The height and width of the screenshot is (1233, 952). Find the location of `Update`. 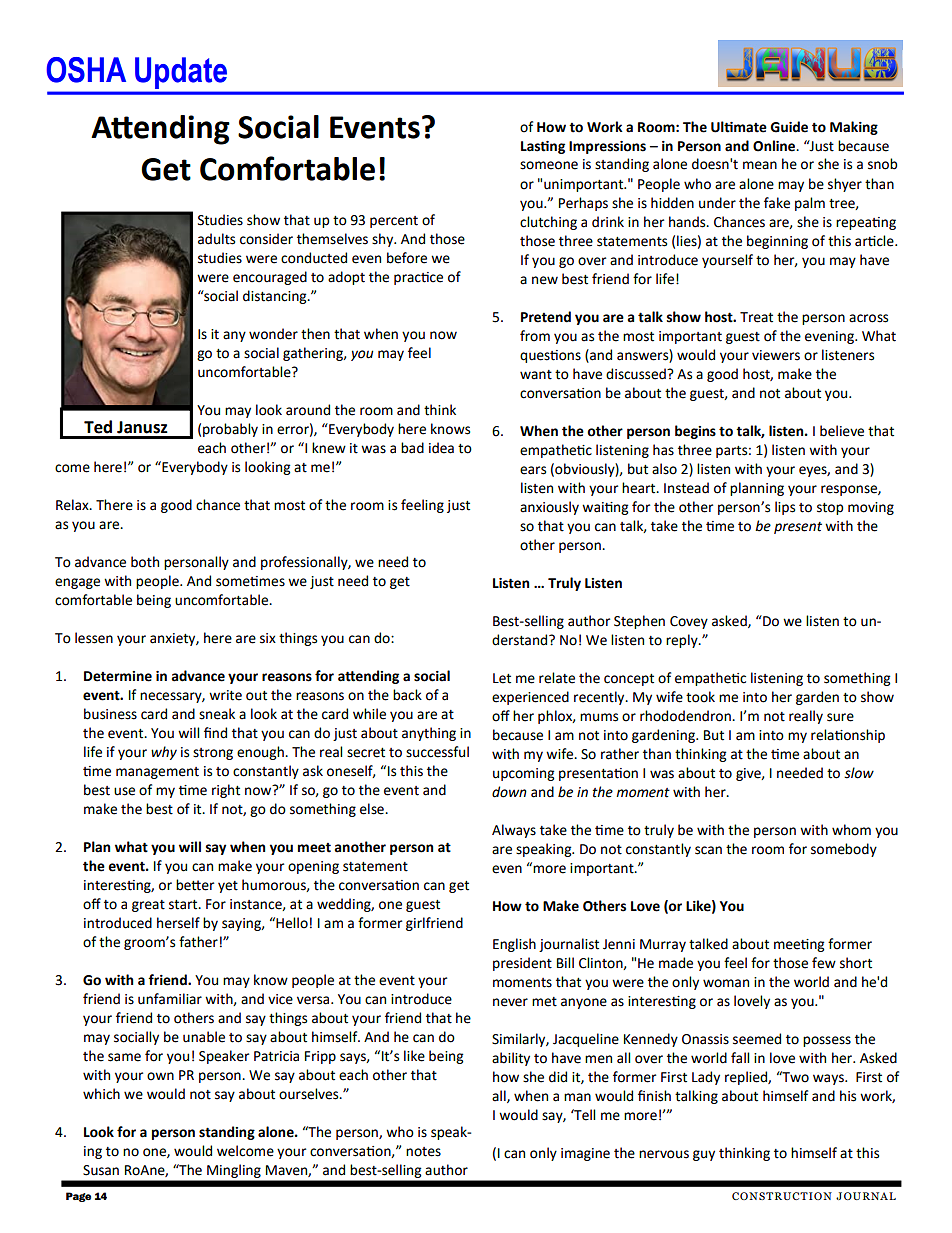

Update is located at coordinates (181, 73).
